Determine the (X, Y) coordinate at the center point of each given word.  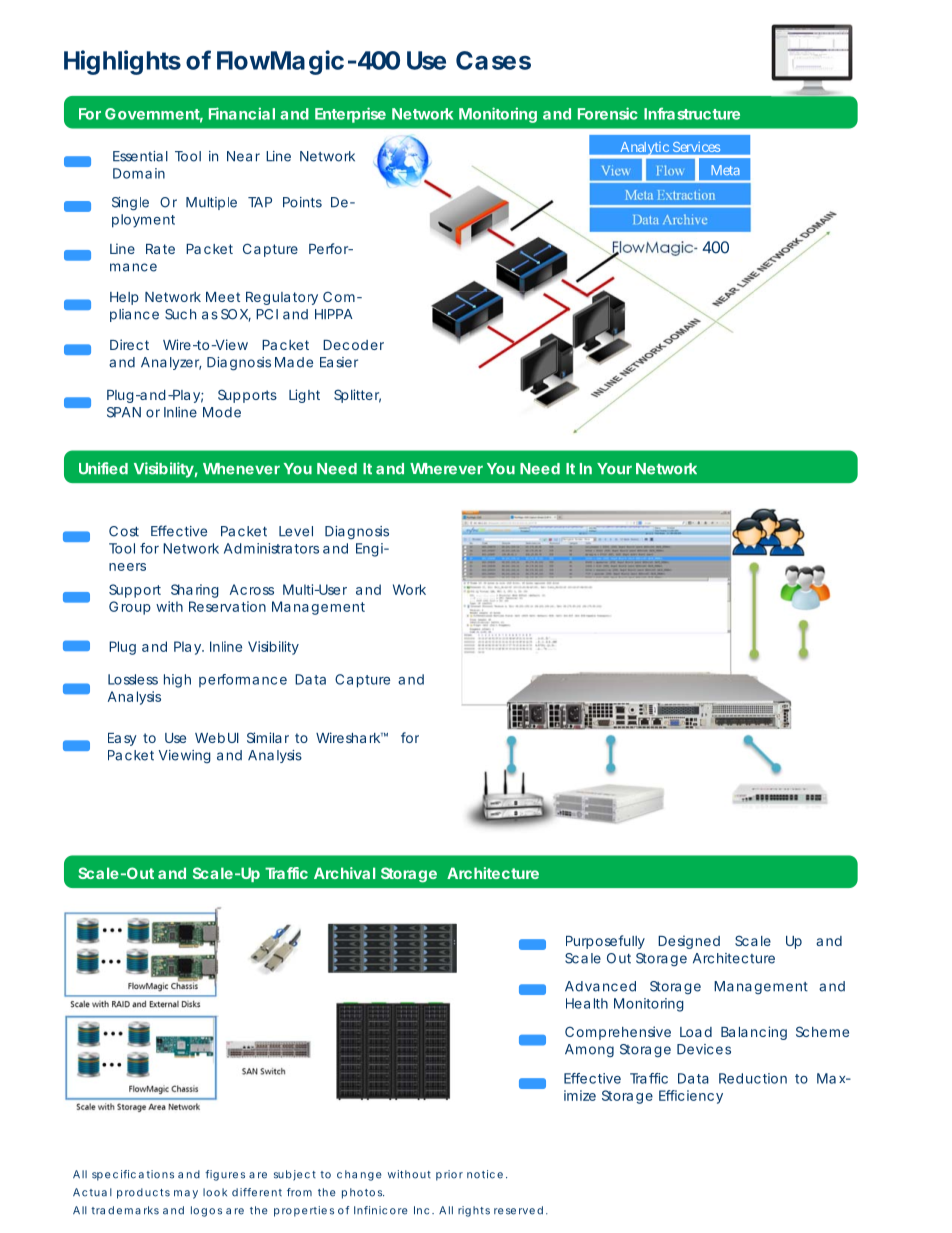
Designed (689, 942)
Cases (493, 60)
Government (154, 115)
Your (614, 469)
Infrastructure (692, 113)
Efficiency (691, 1097)
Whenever (241, 469)
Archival (344, 873)
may (186, 1194)
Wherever (446, 469)
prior (449, 1175)
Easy (122, 739)
